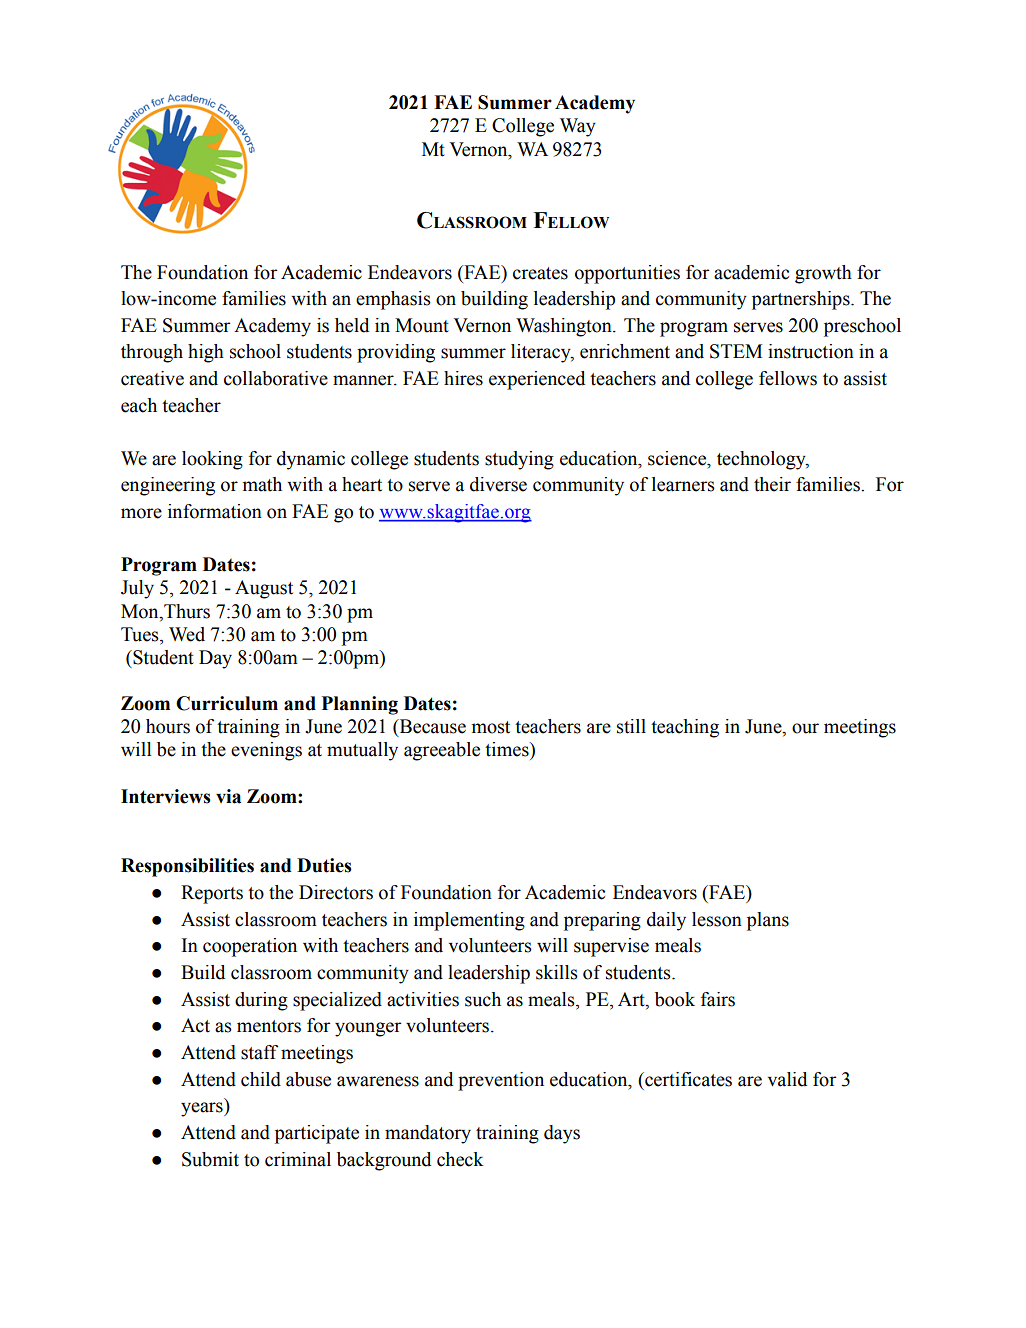 The width and height of the screenshot is (1026, 1328). What do you see at coordinates (228, 796) in the screenshot?
I see `via` at bounding box center [228, 796].
